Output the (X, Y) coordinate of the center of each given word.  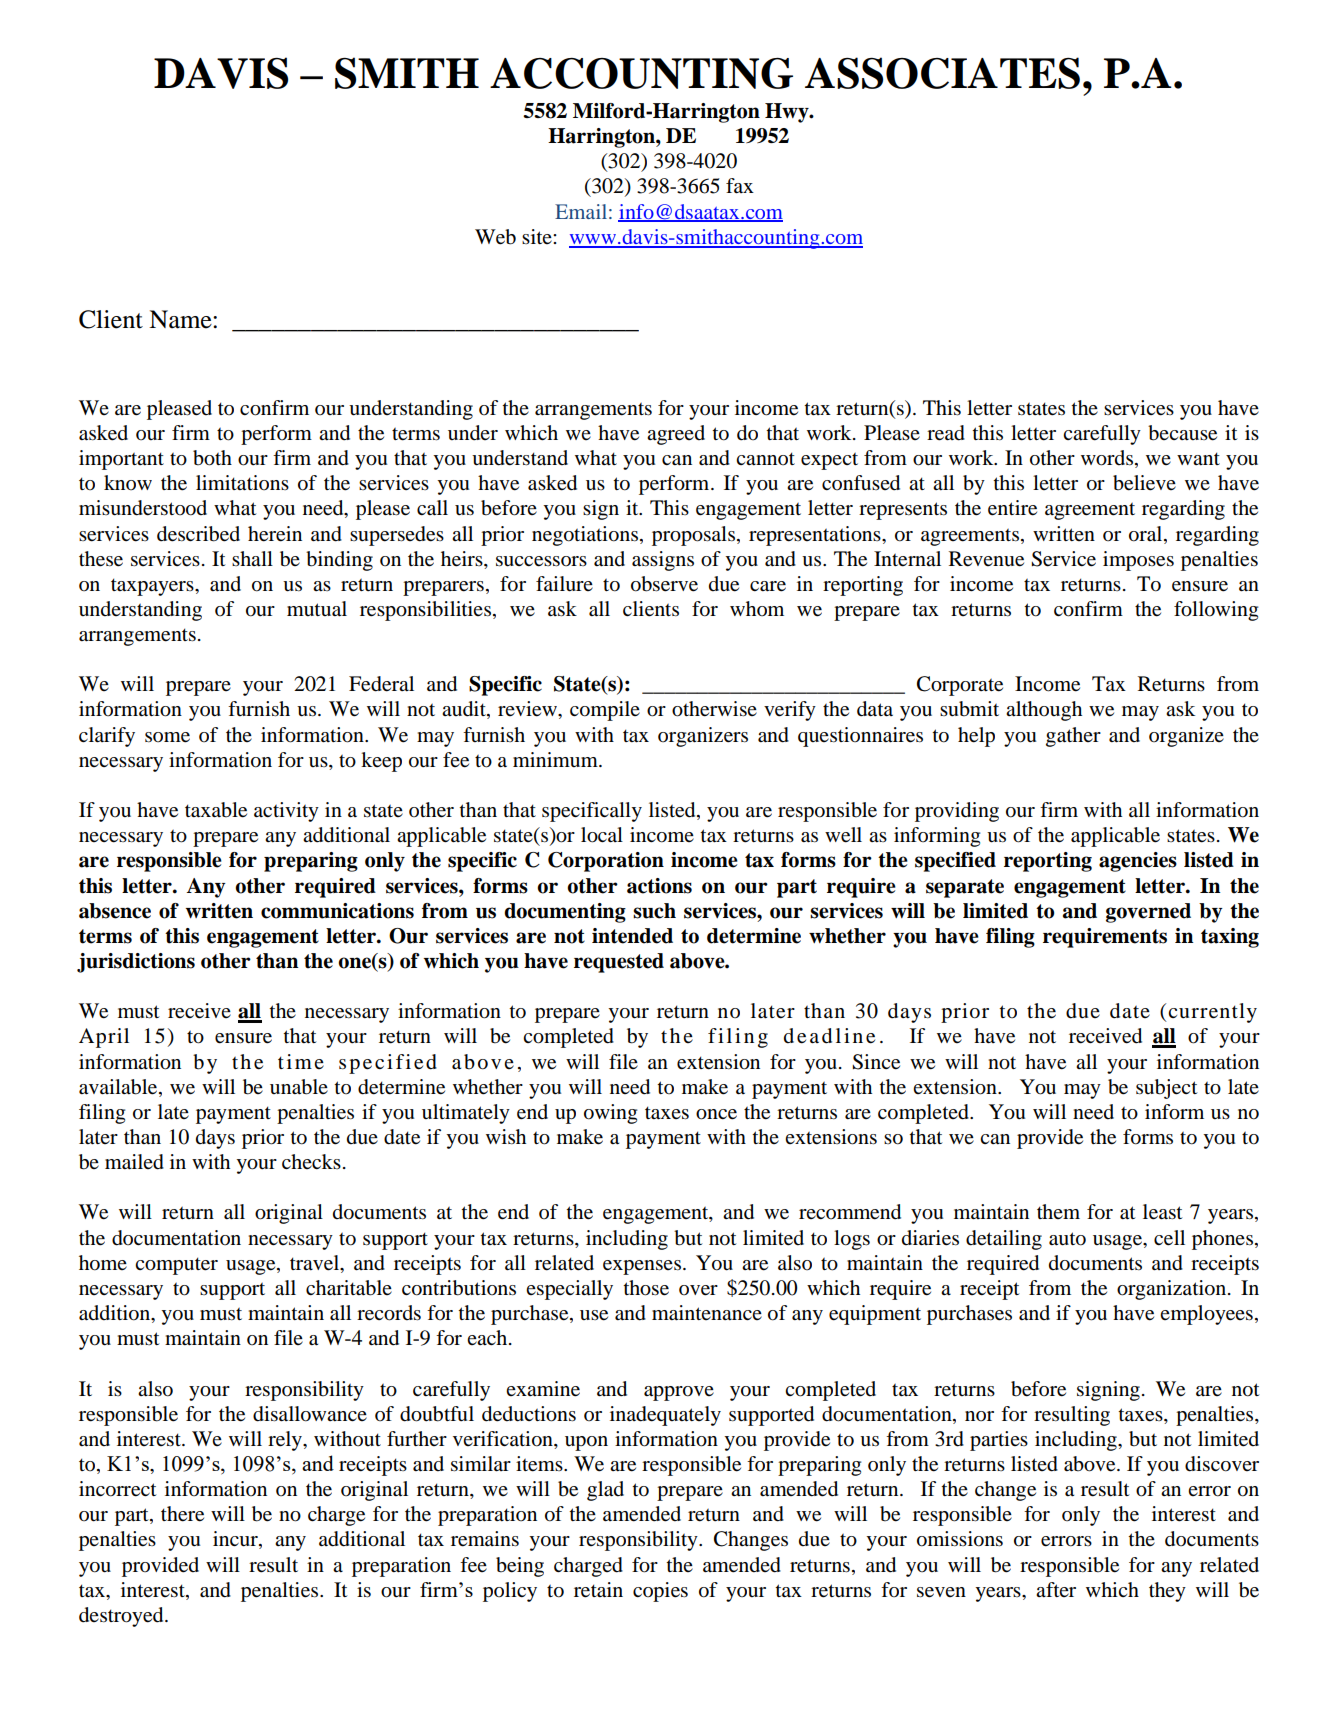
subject (1167, 1089)
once (716, 1114)
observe (664, 584)
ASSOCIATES (942, 73)
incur (236, 1540)
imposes (1138, 561)
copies (660, 1592)
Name (181, 319)
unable (299, 1087)
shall (252, 558)
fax (740, 185)
